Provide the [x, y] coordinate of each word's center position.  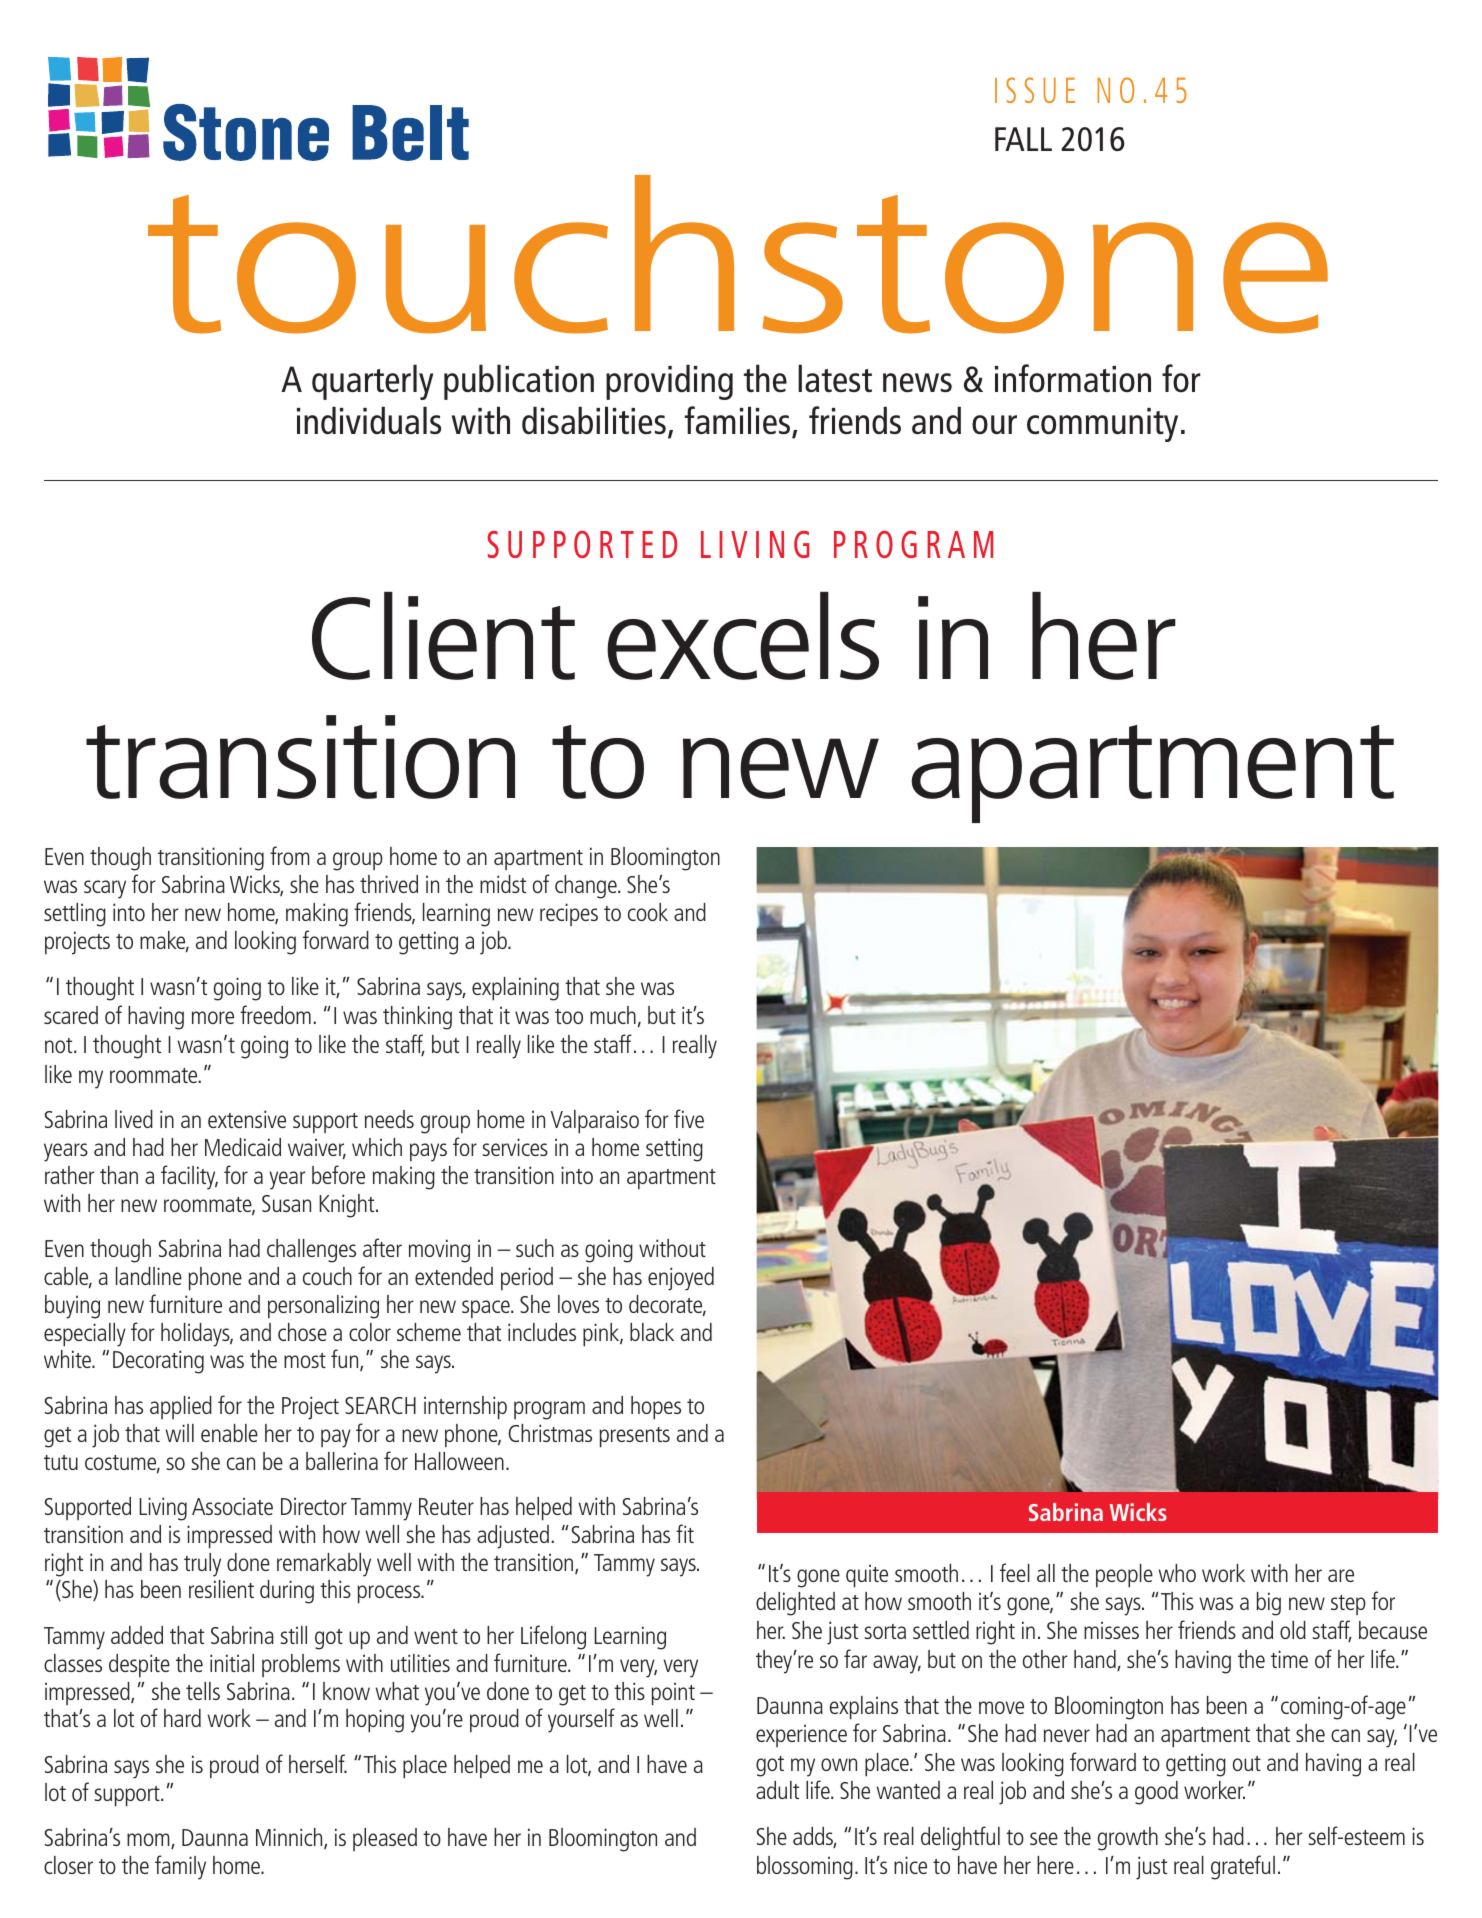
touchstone [738, 254]
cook [648, 912]
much [613, 1015]
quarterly [372, 382]
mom [149, 1841]
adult [777, 1790]
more [213, 1017]
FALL [1023, 139]
